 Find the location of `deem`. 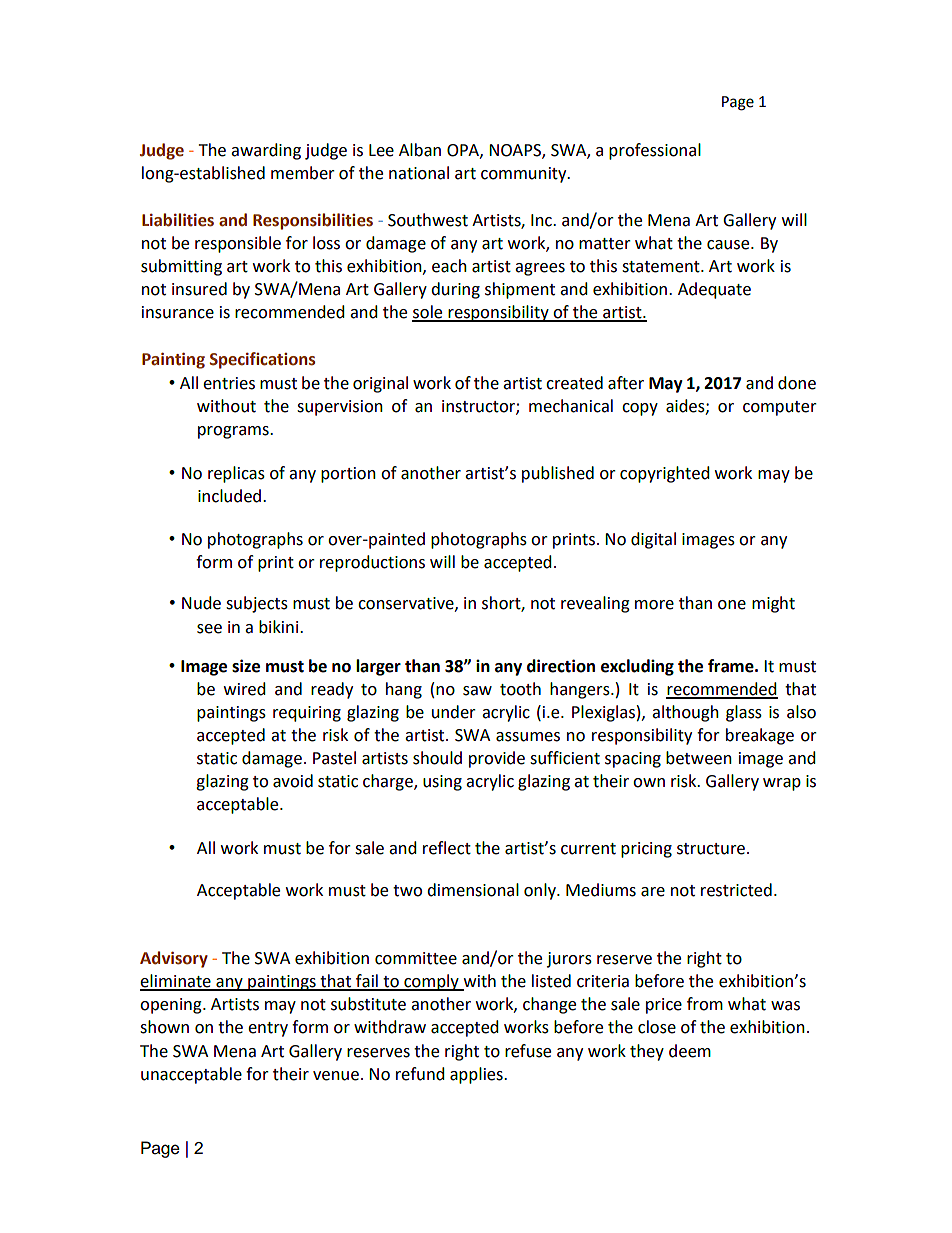

deem is located at coordinates (690, 1051).
